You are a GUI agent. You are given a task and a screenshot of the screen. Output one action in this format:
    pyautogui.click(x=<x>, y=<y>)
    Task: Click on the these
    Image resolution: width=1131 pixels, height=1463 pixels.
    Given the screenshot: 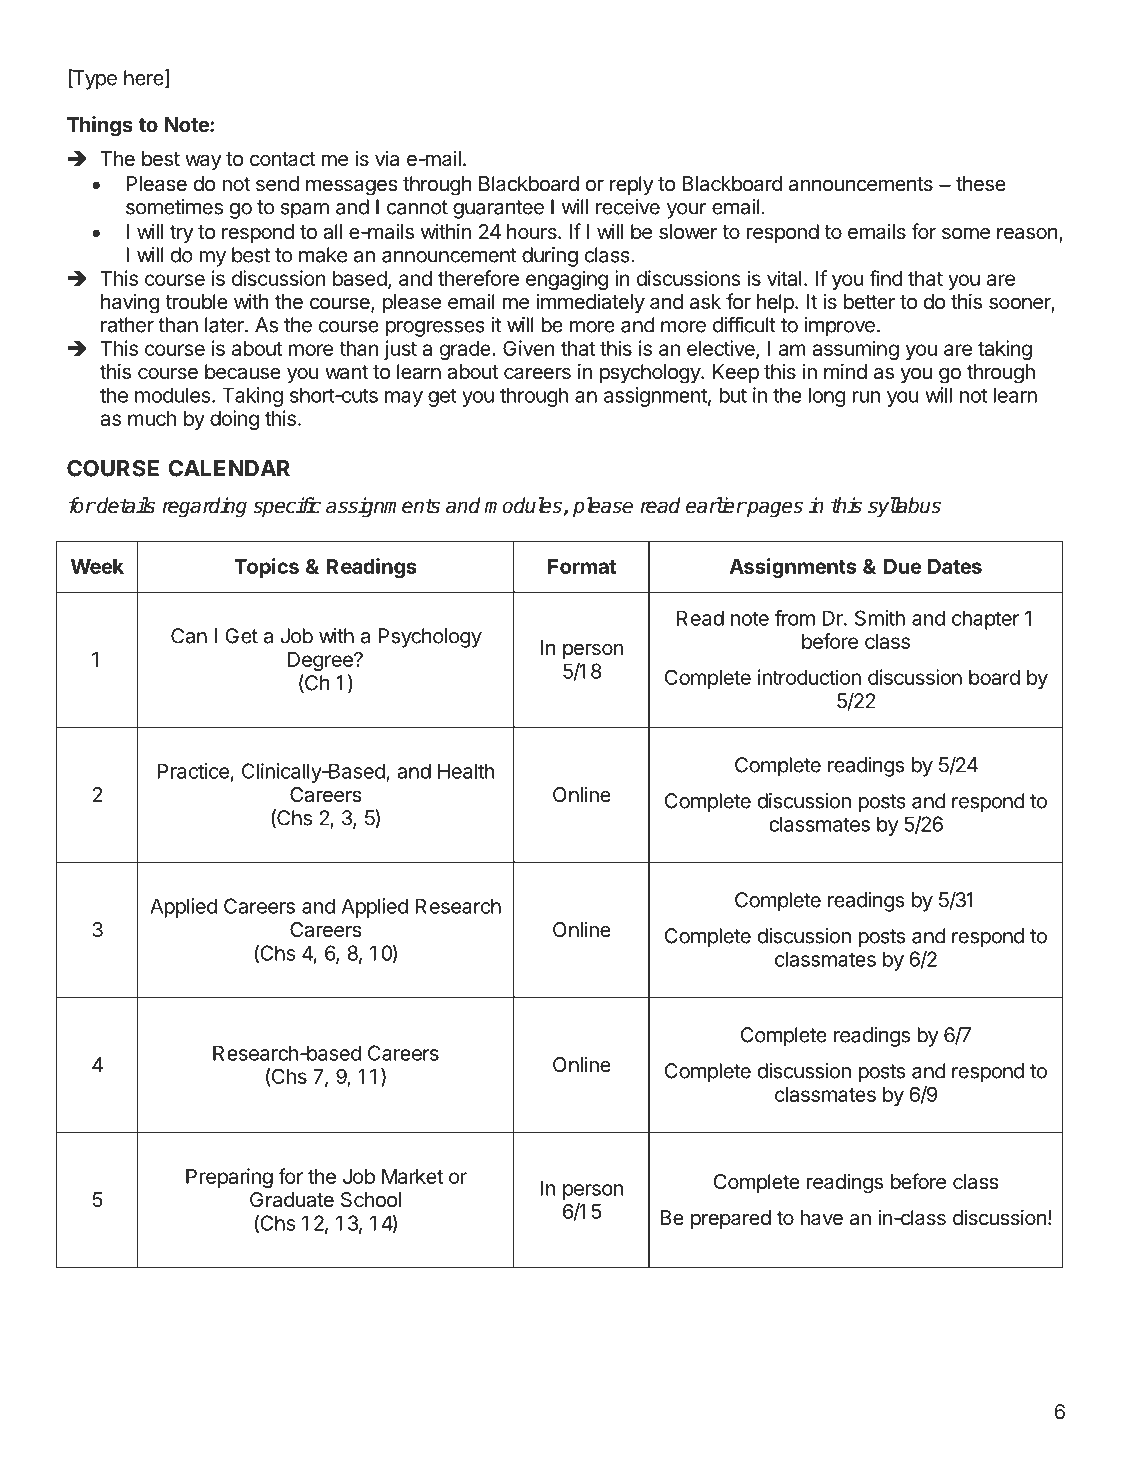 What is the action you would take?
    pyautogui.click(x=981, y=184)
